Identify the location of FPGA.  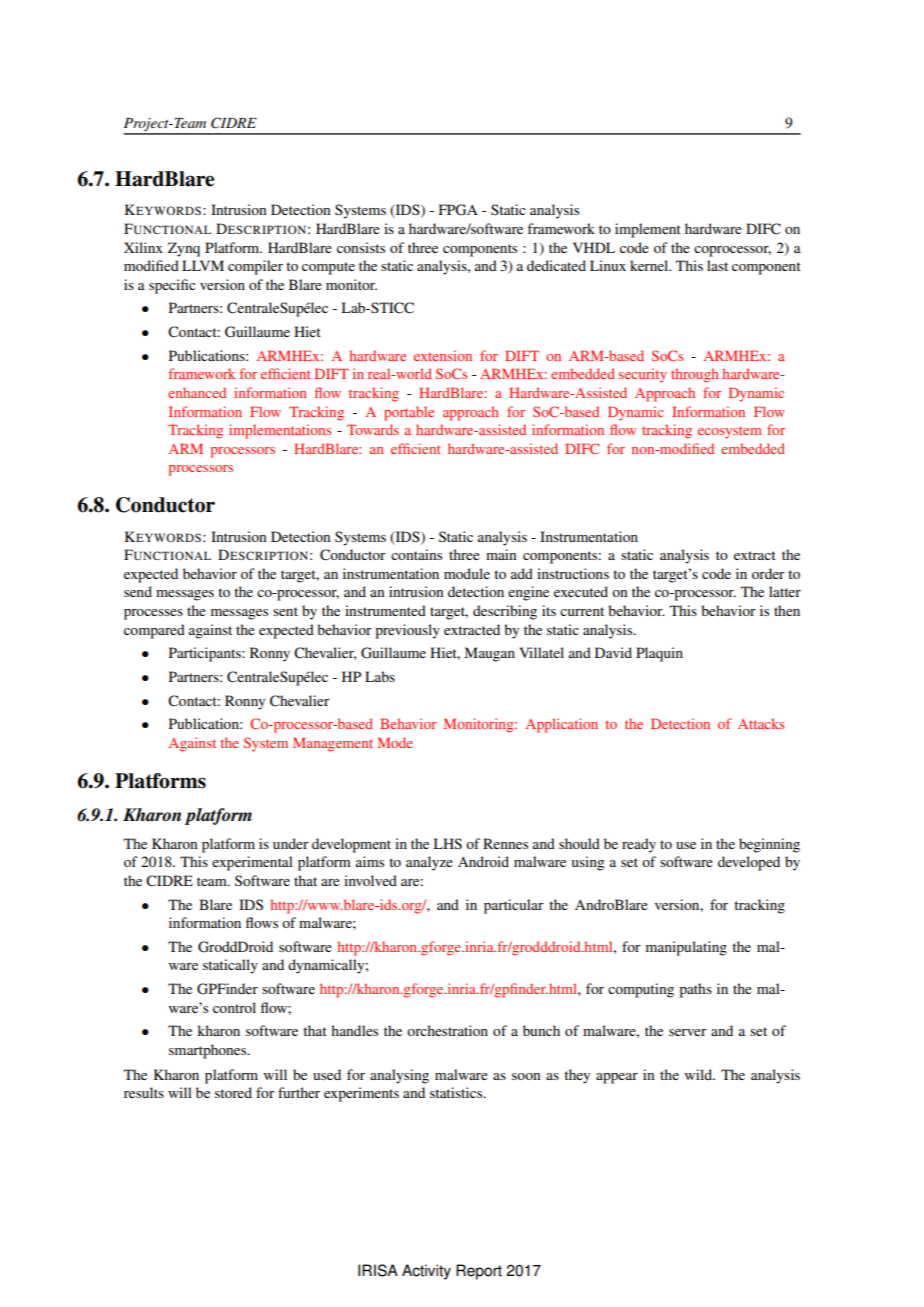
(458, 210).
